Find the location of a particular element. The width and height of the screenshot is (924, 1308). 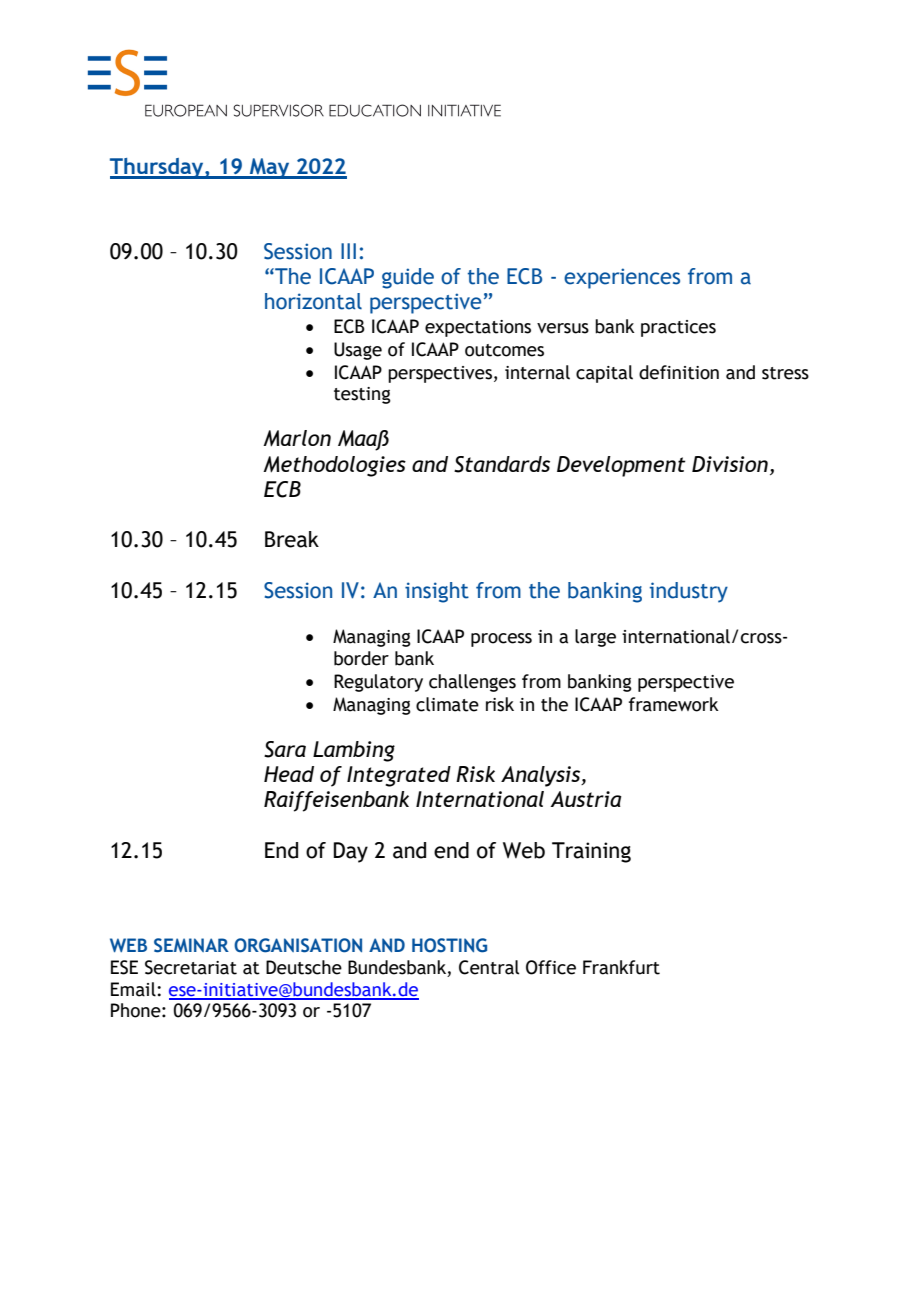

III is located at coordinates (348, 251).
